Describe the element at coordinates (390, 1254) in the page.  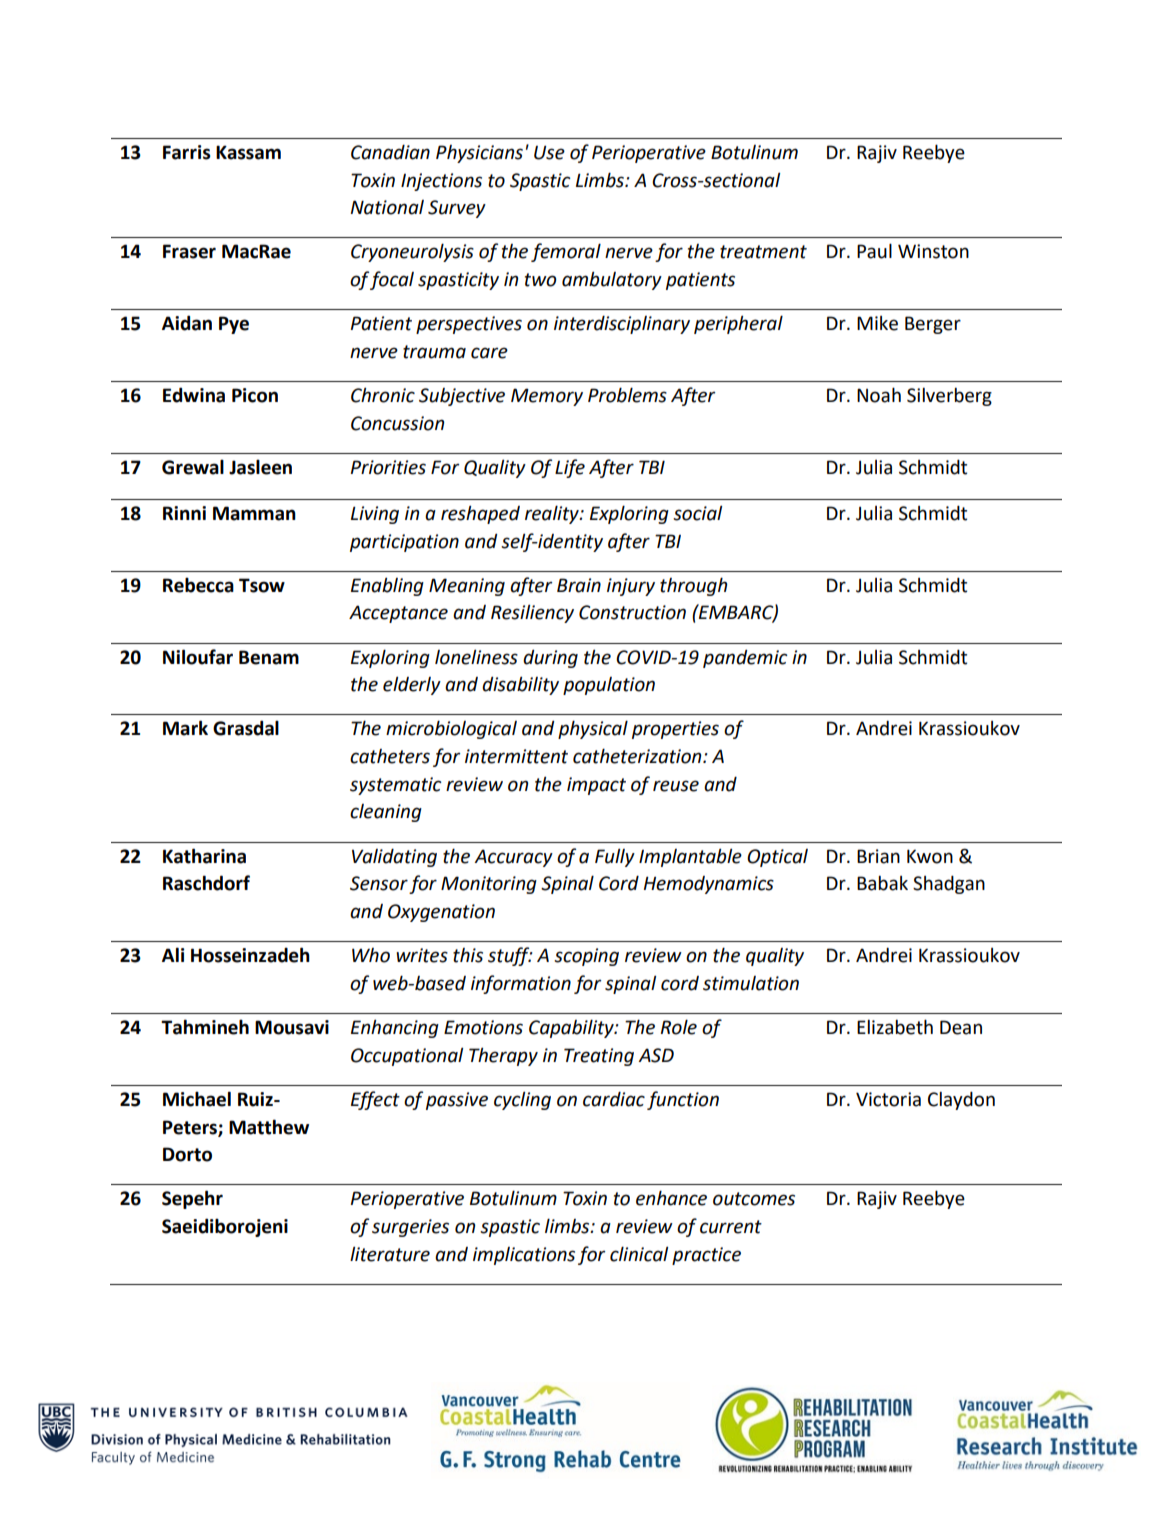
I see `literature` at that location.
